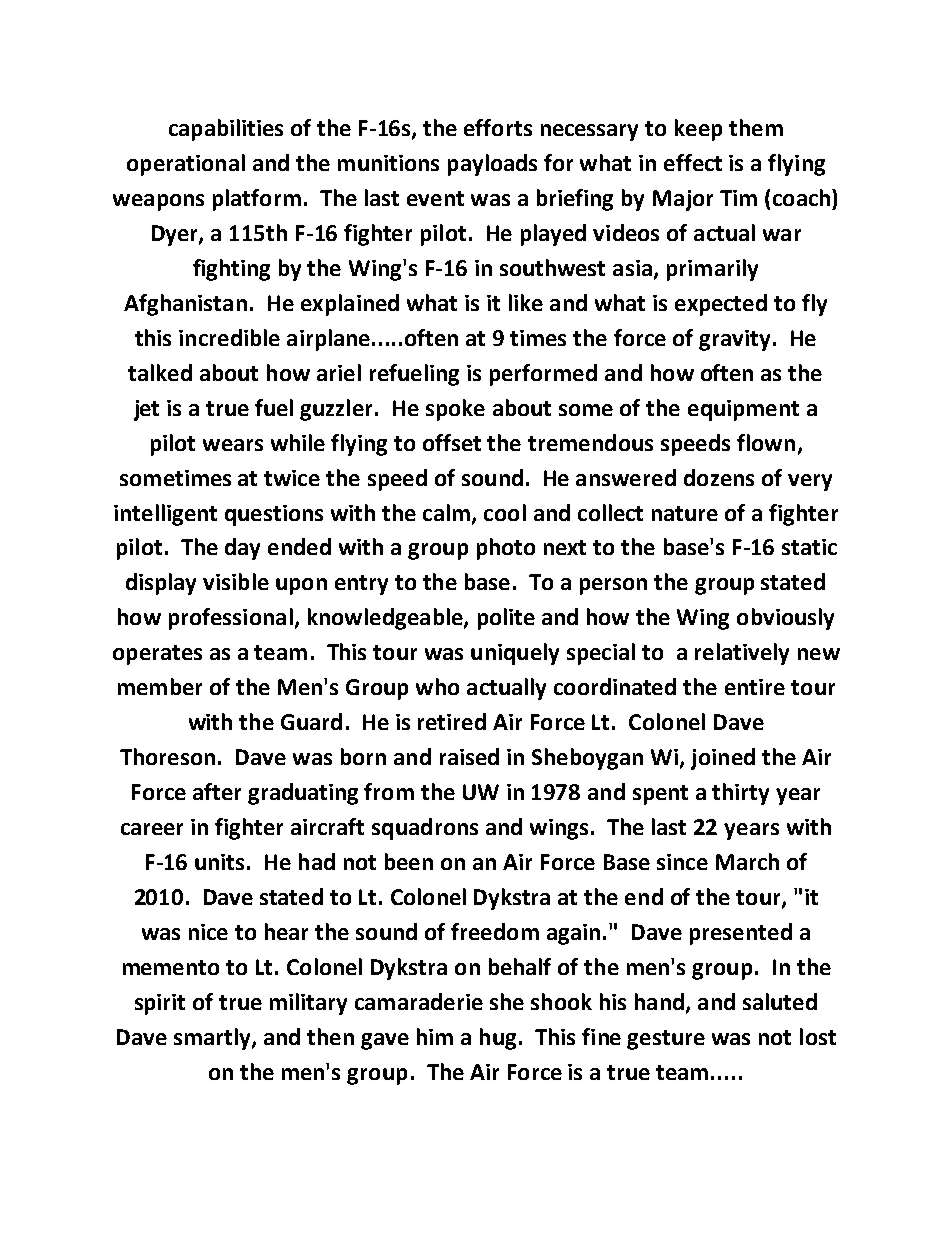  Describe the element at coordinates (233, 445) in the screenshot. I see `wears` at that location.
